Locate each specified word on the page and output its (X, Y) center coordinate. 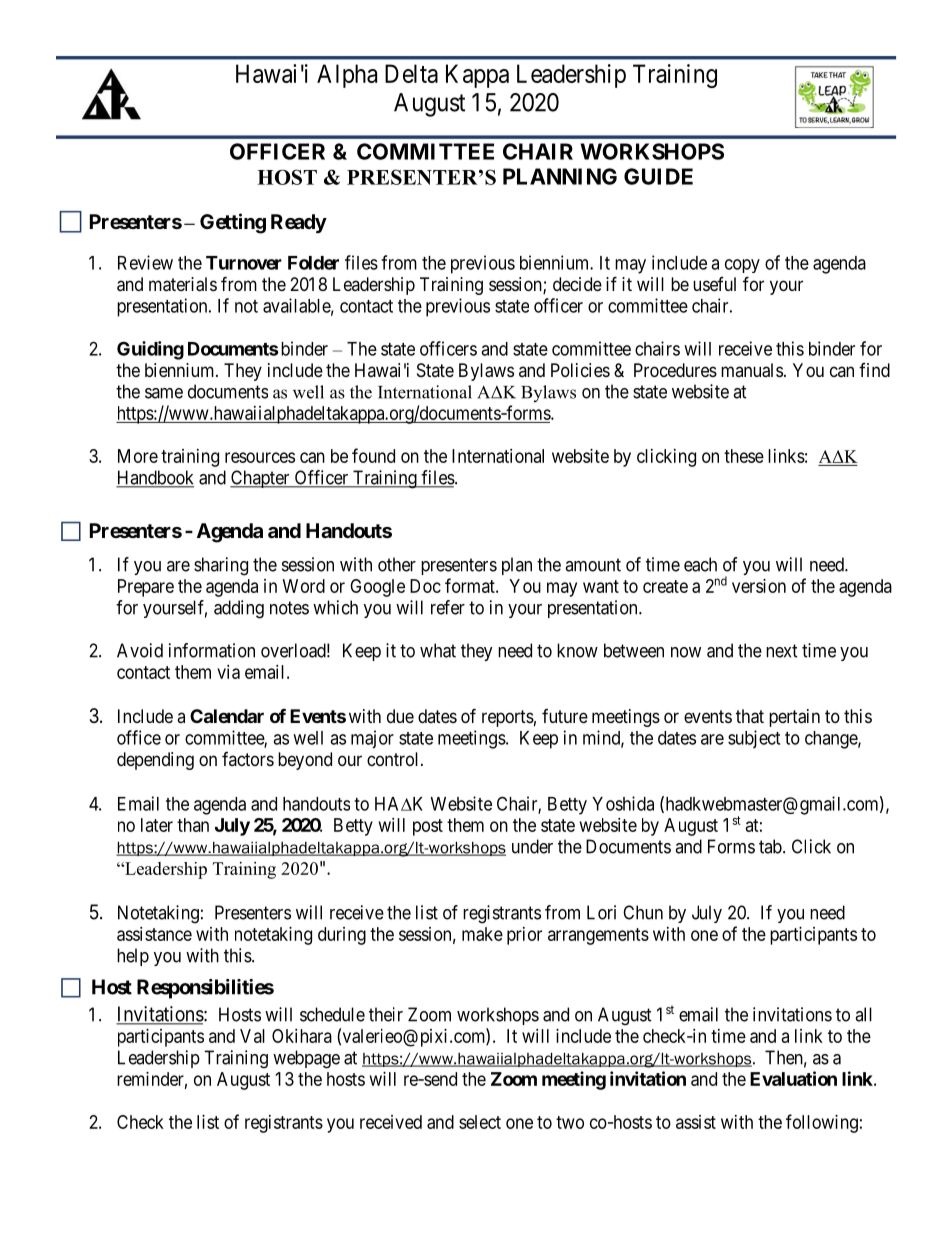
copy (742, 266)
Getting (233, 223)
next (782, 651)
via (228, 672)
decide (577, 284)
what (438, 650)
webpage (306, 1059)
